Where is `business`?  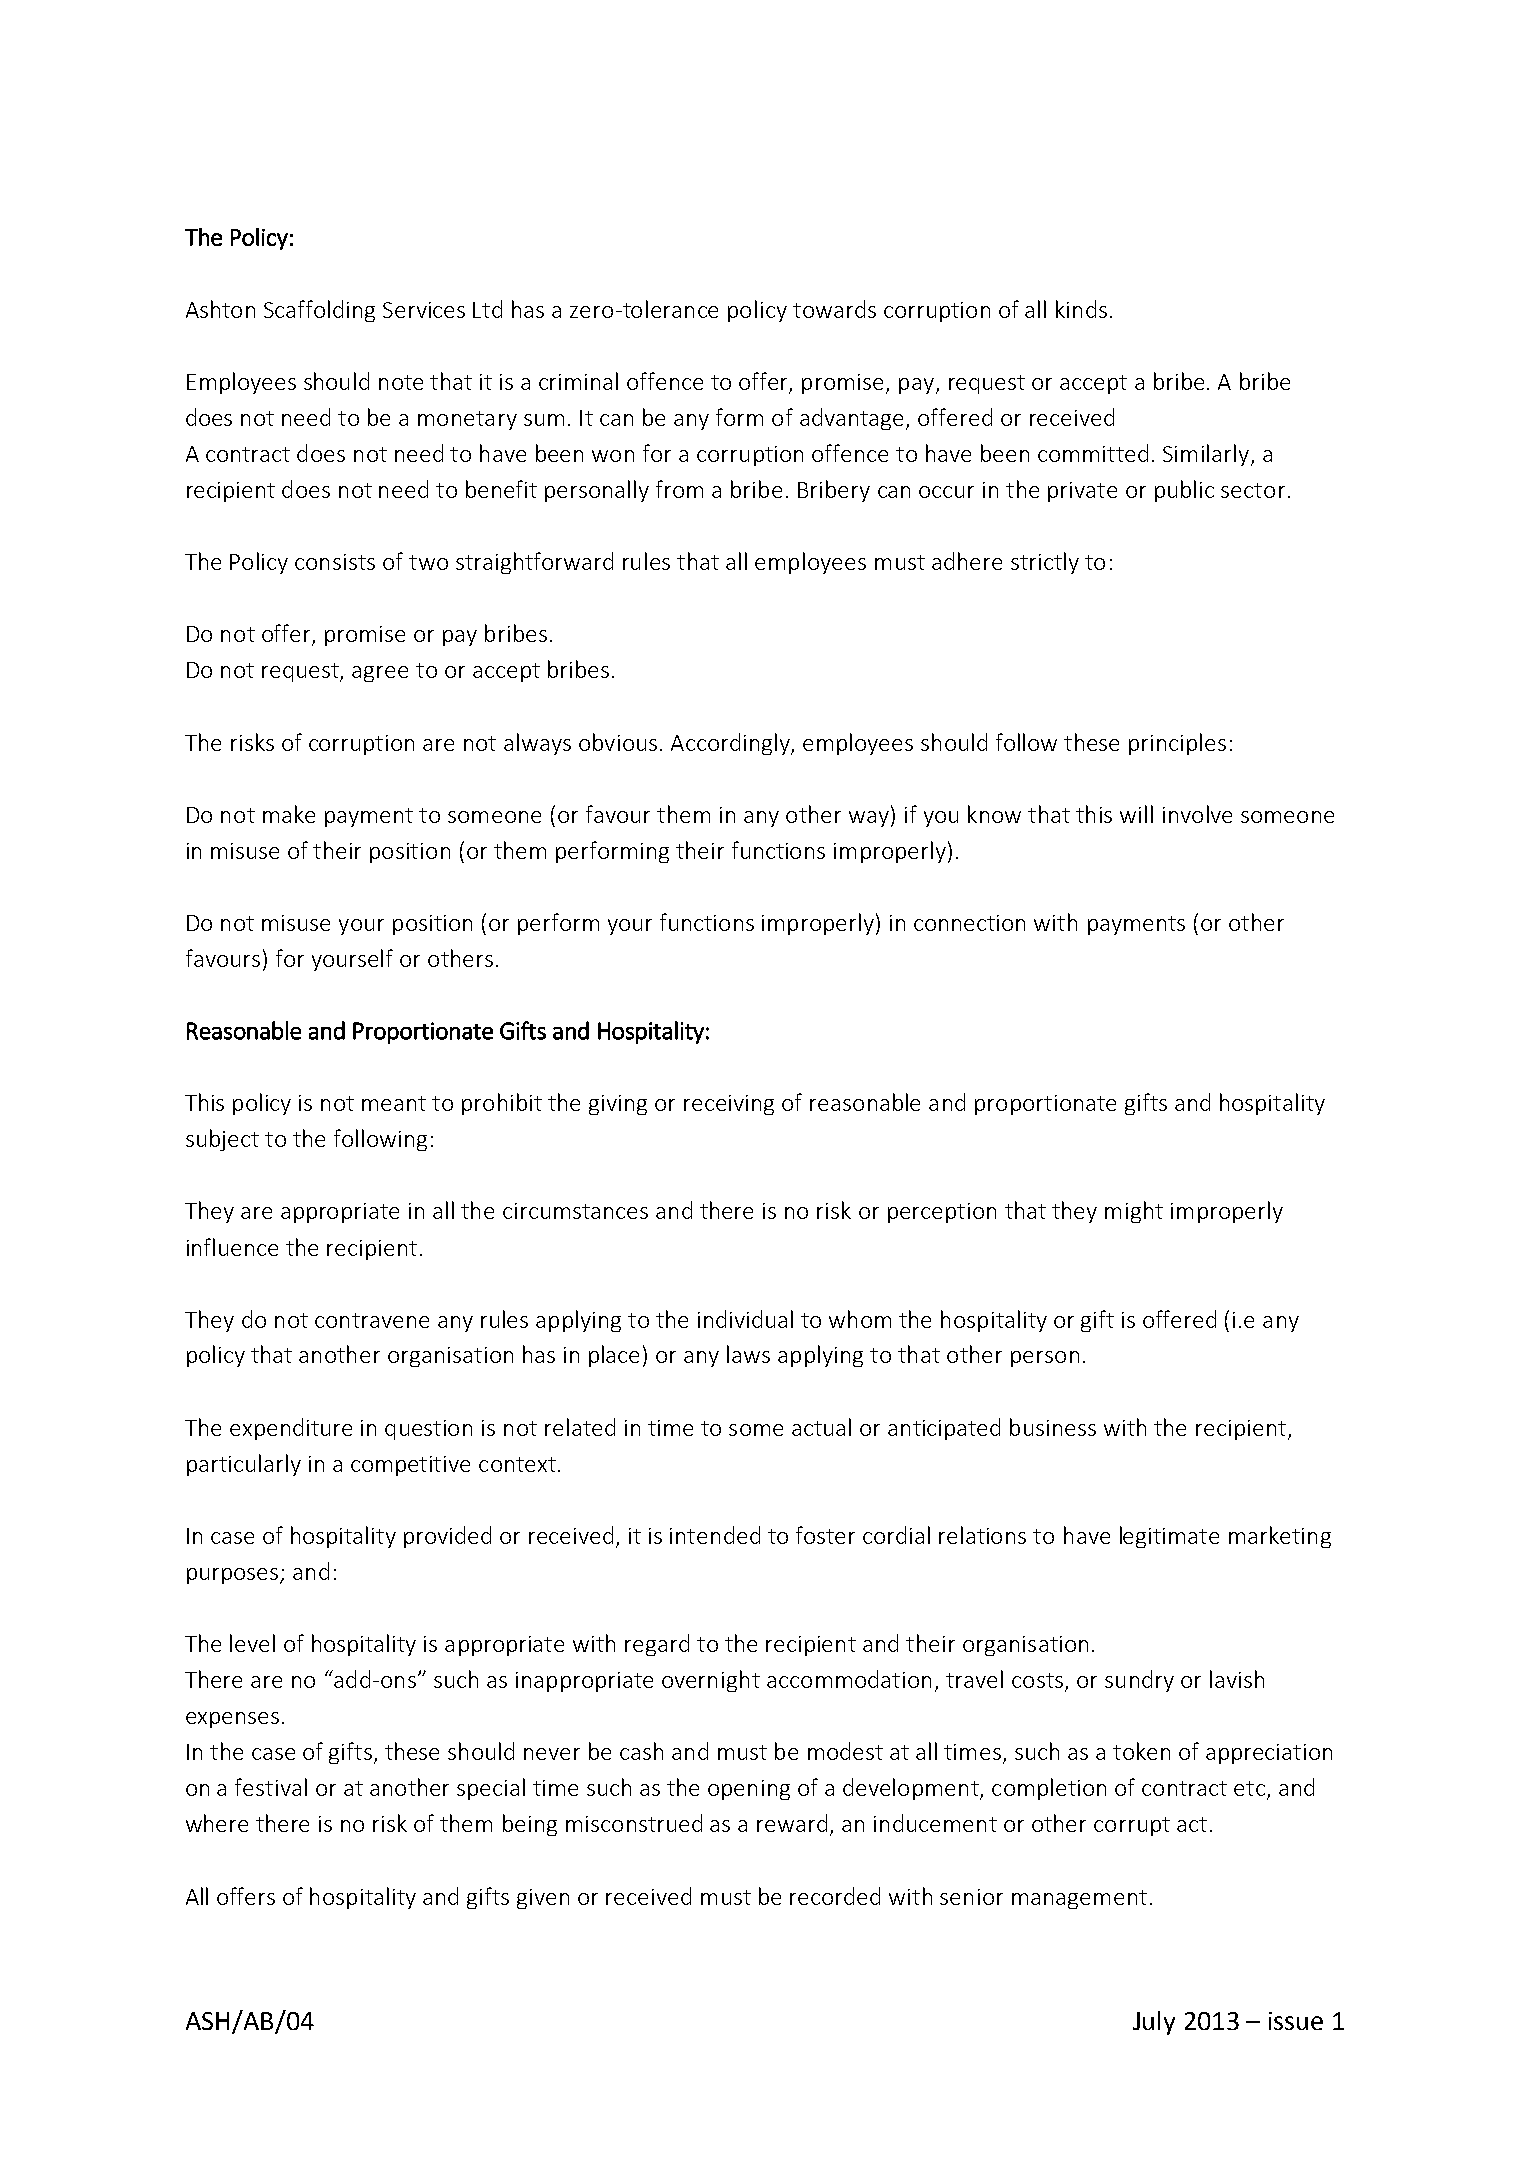
business is located at coordinates (1053, 1427).
